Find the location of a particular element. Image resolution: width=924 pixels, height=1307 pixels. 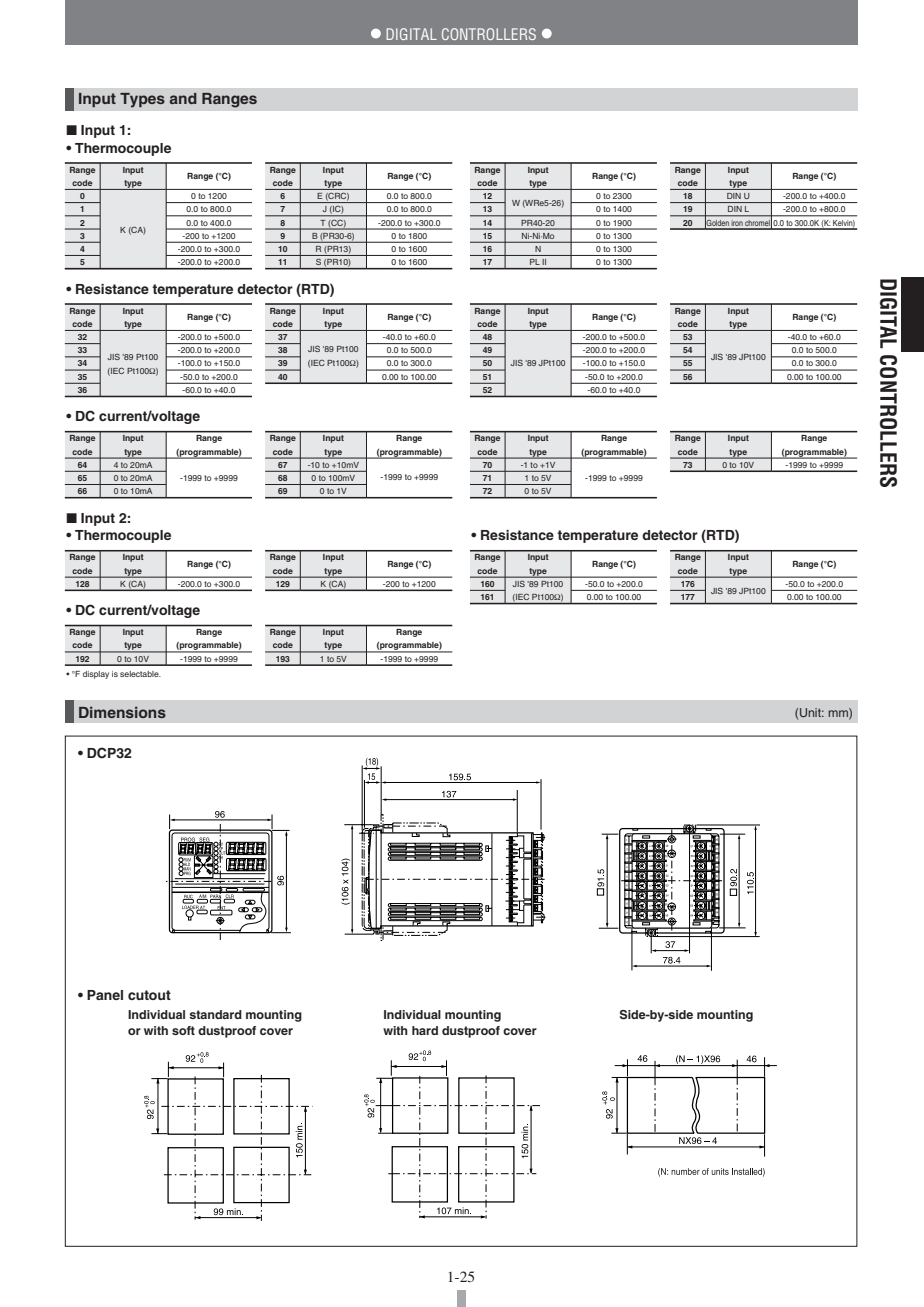

hard is located at coordinates (425, 1030).
